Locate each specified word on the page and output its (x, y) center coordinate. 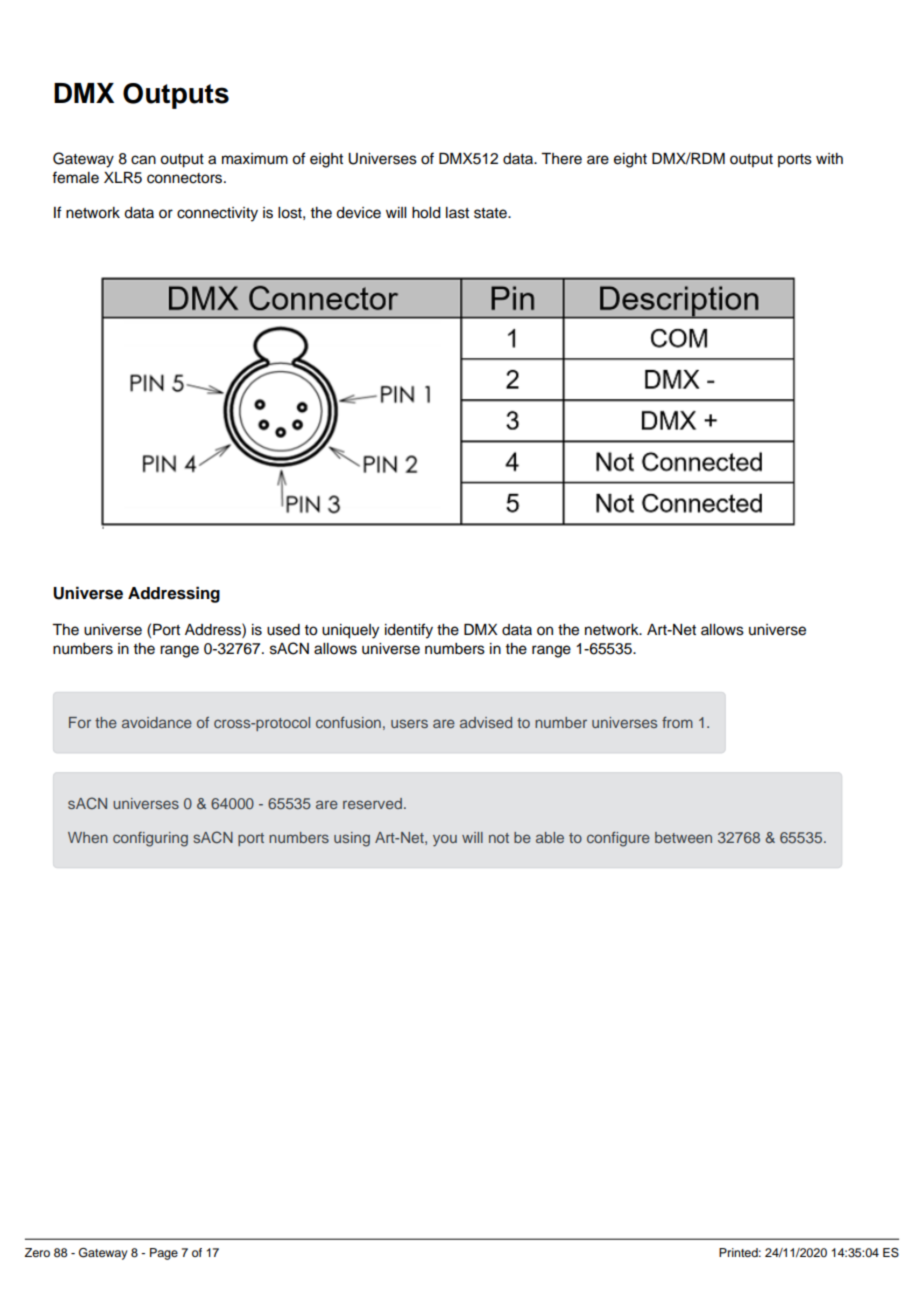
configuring (150, 839)
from (677, 722)
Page (164, 1254)
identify (409, 631)
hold (426, 213)
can (143, 160)
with (829, 158)
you (445, 840)
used (283, 630)
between (683, 837)
